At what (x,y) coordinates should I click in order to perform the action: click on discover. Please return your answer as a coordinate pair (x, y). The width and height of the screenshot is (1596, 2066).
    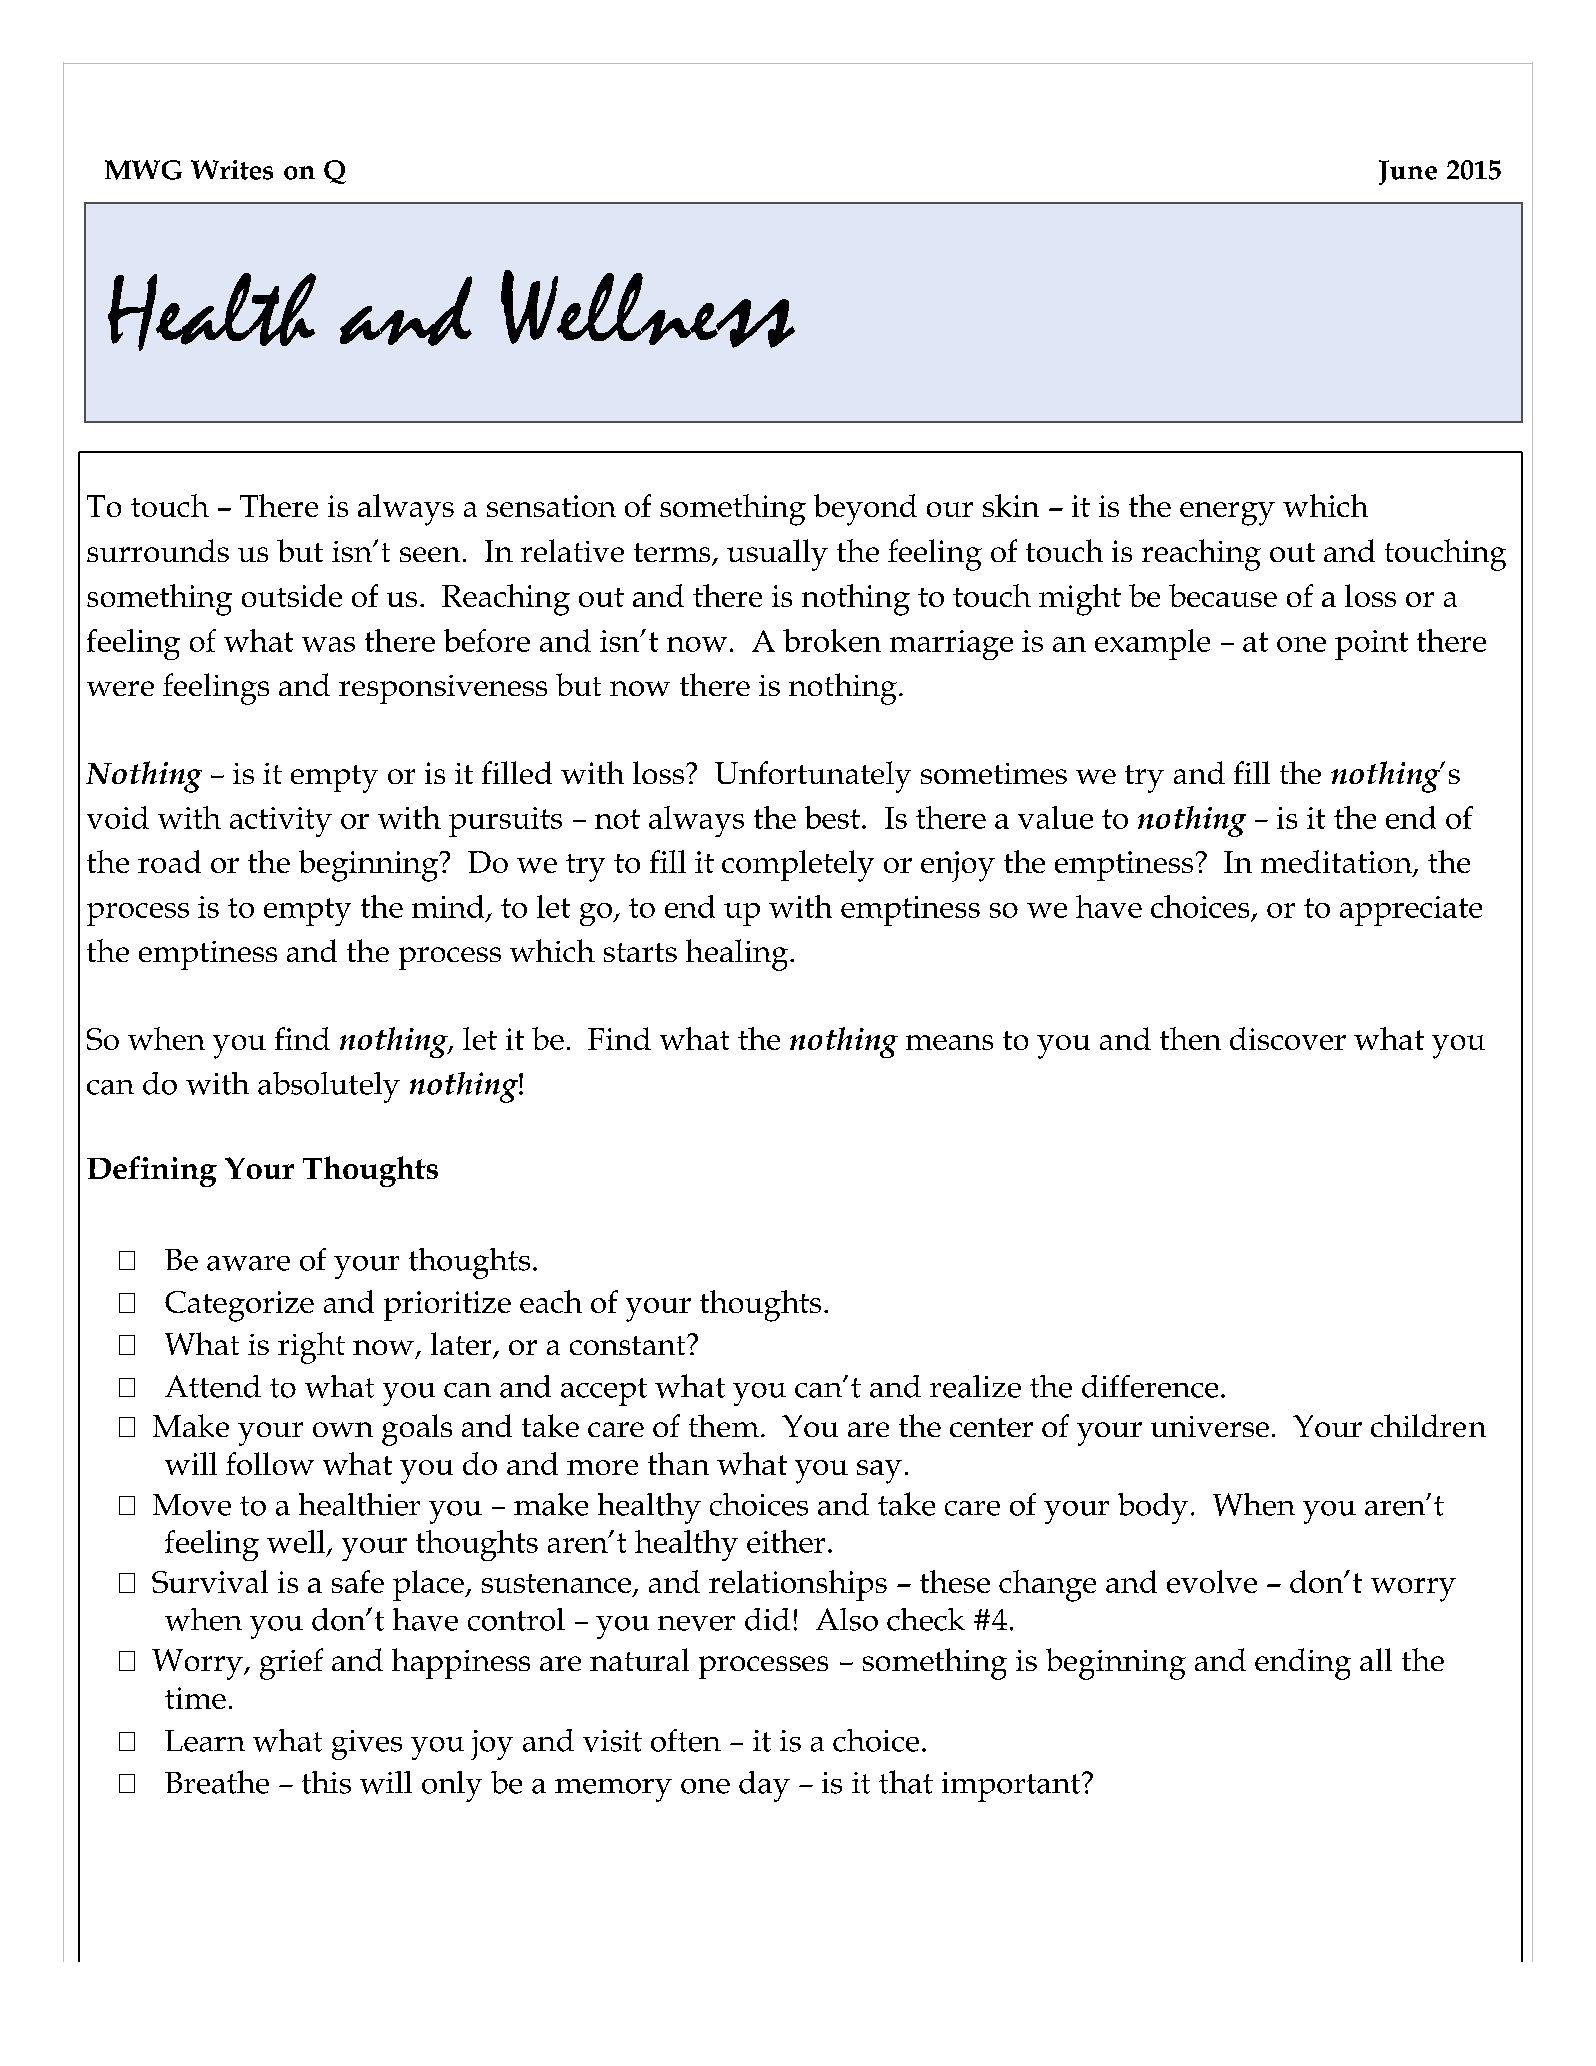
    Looking at the image, I should click on (1288, 1038).
